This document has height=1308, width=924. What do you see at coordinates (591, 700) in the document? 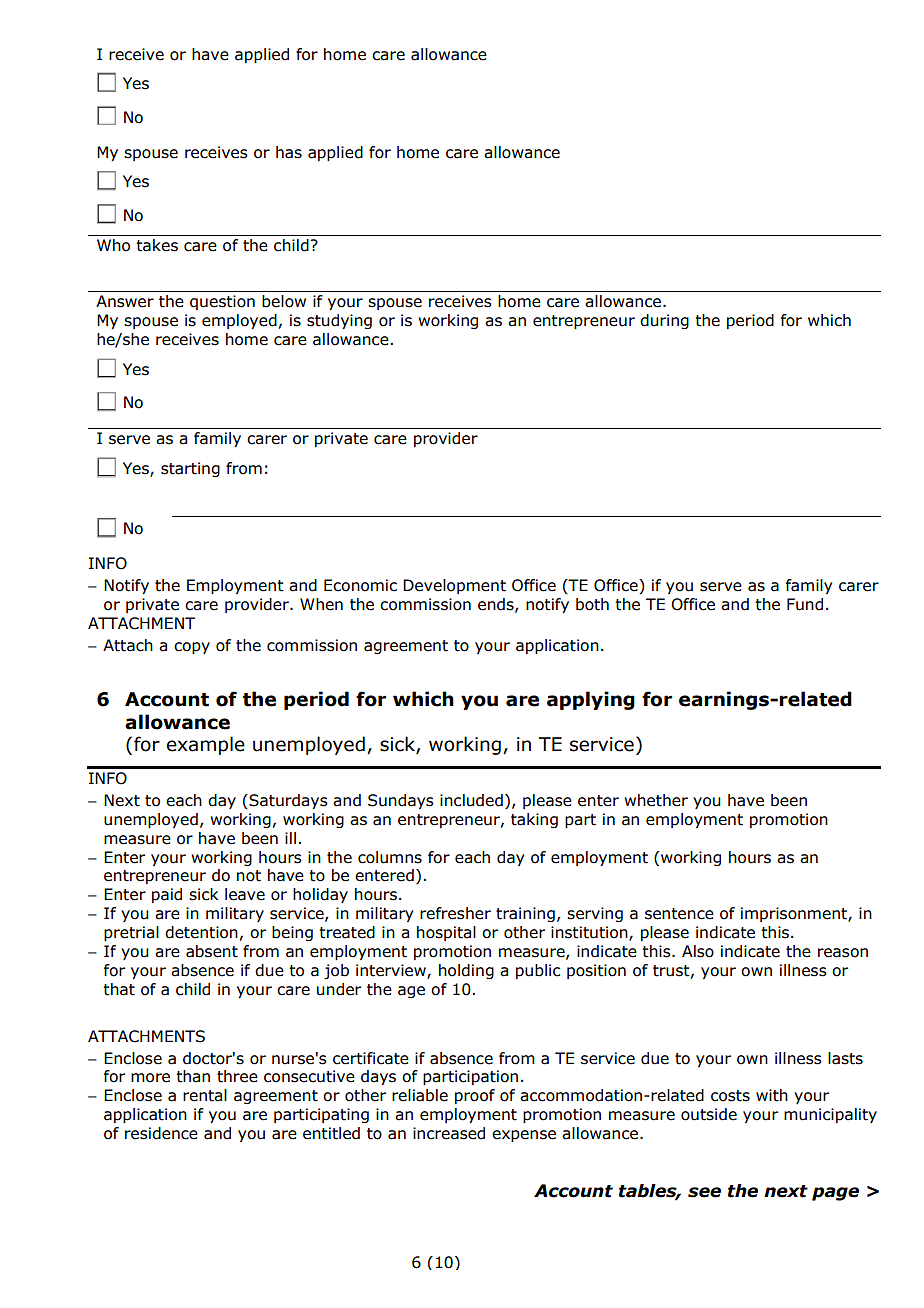
I see `applying` at bounding box center [591, 700].
